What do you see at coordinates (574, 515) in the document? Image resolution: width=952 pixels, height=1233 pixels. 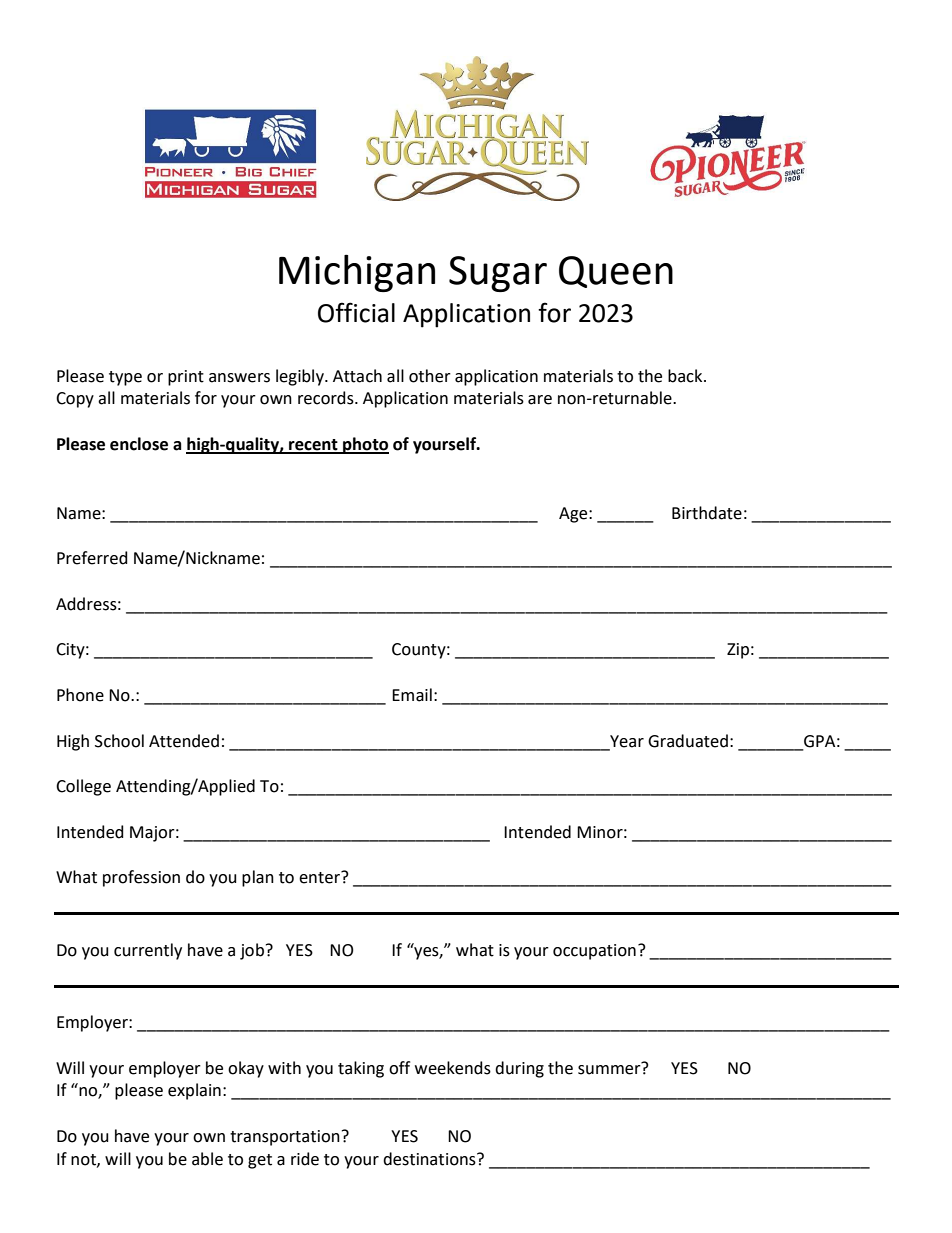 I see `Age` at bounding box center [574, 515].
